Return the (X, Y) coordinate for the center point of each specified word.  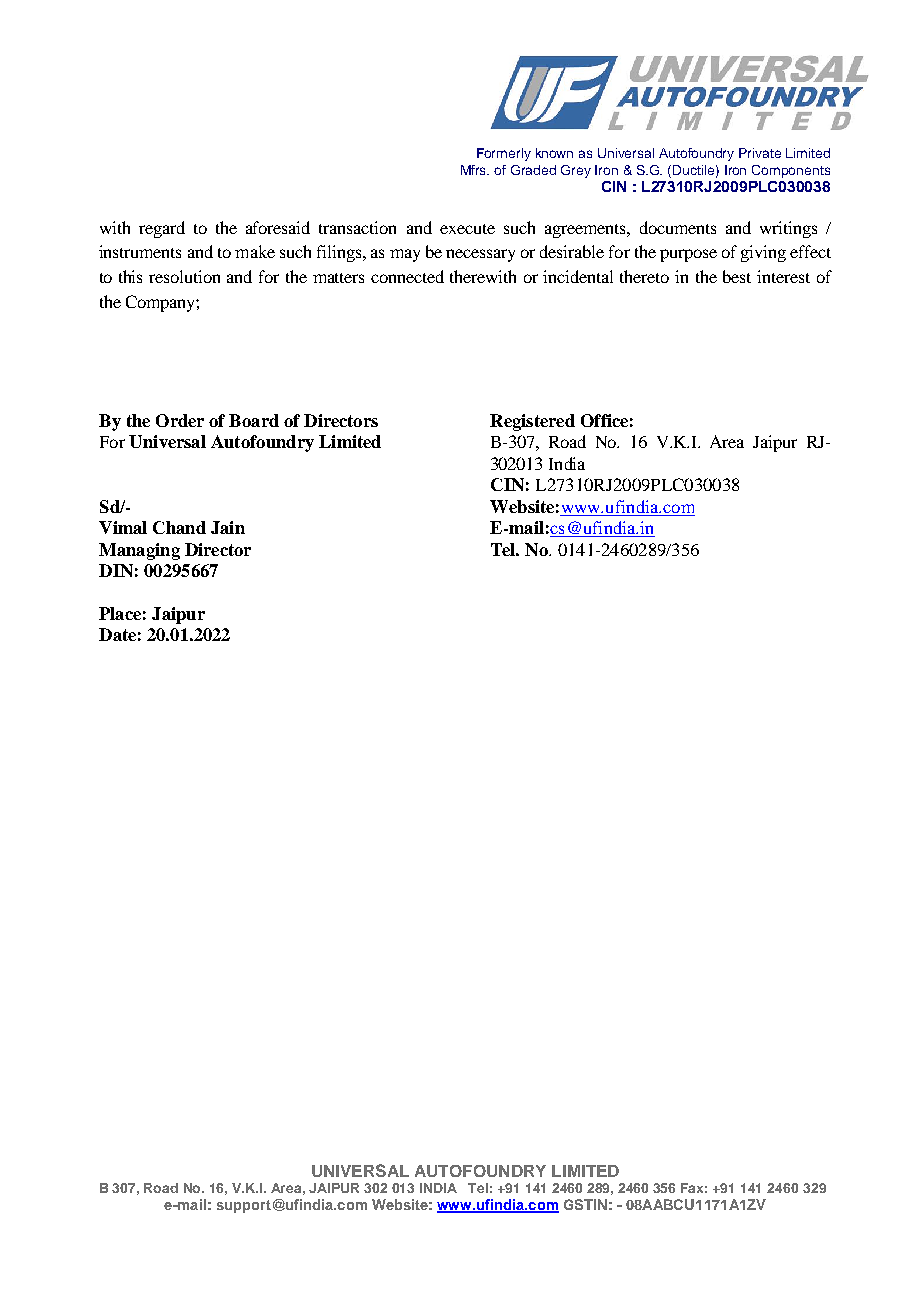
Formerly (504, 154)
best (737, 276)
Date (117, 634)
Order (180, 420)
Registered (532, 422)
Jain (228, 527)
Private (760, 153)
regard (162, 229)
